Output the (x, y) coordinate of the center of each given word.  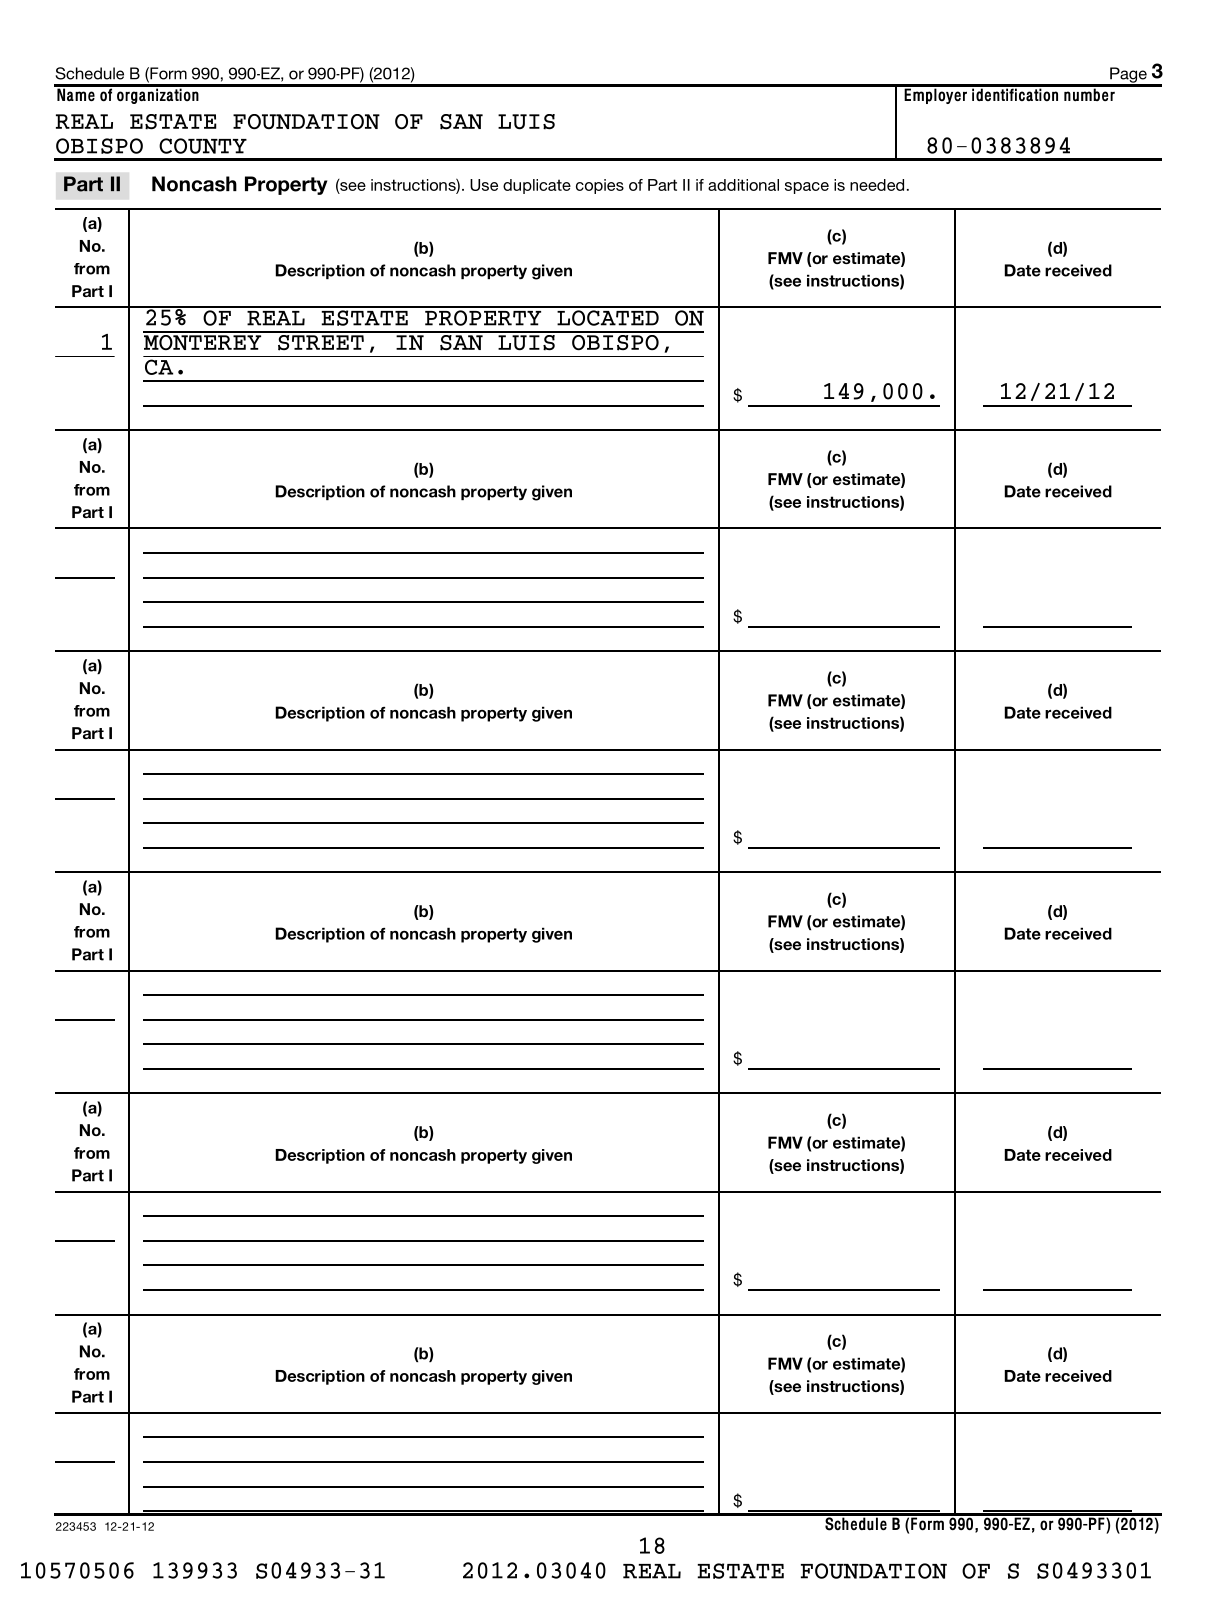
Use (484, 185)
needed (877, 185)
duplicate (537, 186)
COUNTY (203, 146)
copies (600, 186)
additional (743, 185)
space (807, 188)
